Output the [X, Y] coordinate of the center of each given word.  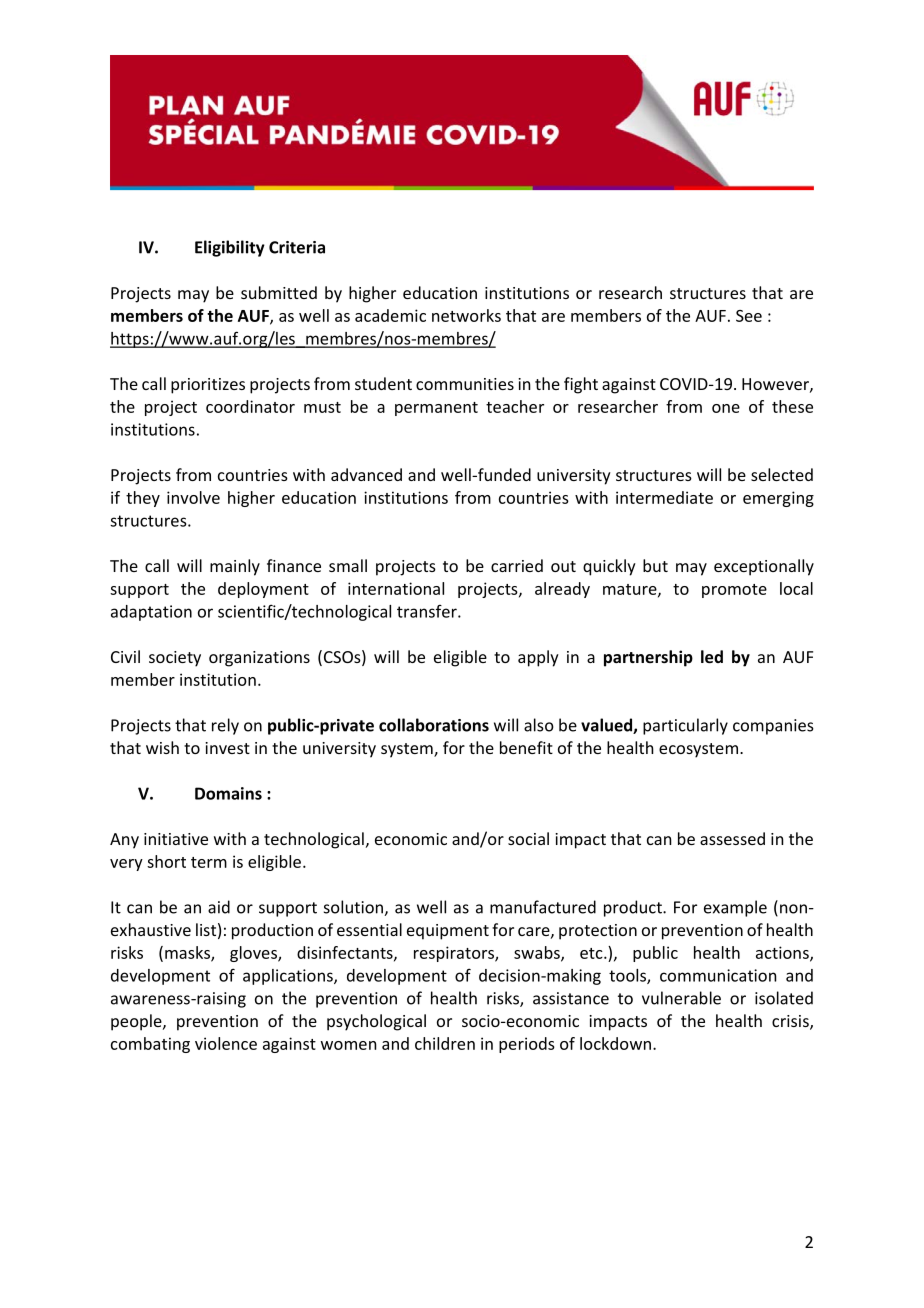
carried [517, 565]
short [166, 861]
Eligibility [230, 248]
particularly [685, 726]
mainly [235, 567]
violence [226, 1043]
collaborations [434, 725]
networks [466, 315]
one [726, 408]
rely [225, 726]
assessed [732, 838]
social [528, 838]
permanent [436, 409]
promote [734, 591]
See [749, 316]
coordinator [250, 406]
